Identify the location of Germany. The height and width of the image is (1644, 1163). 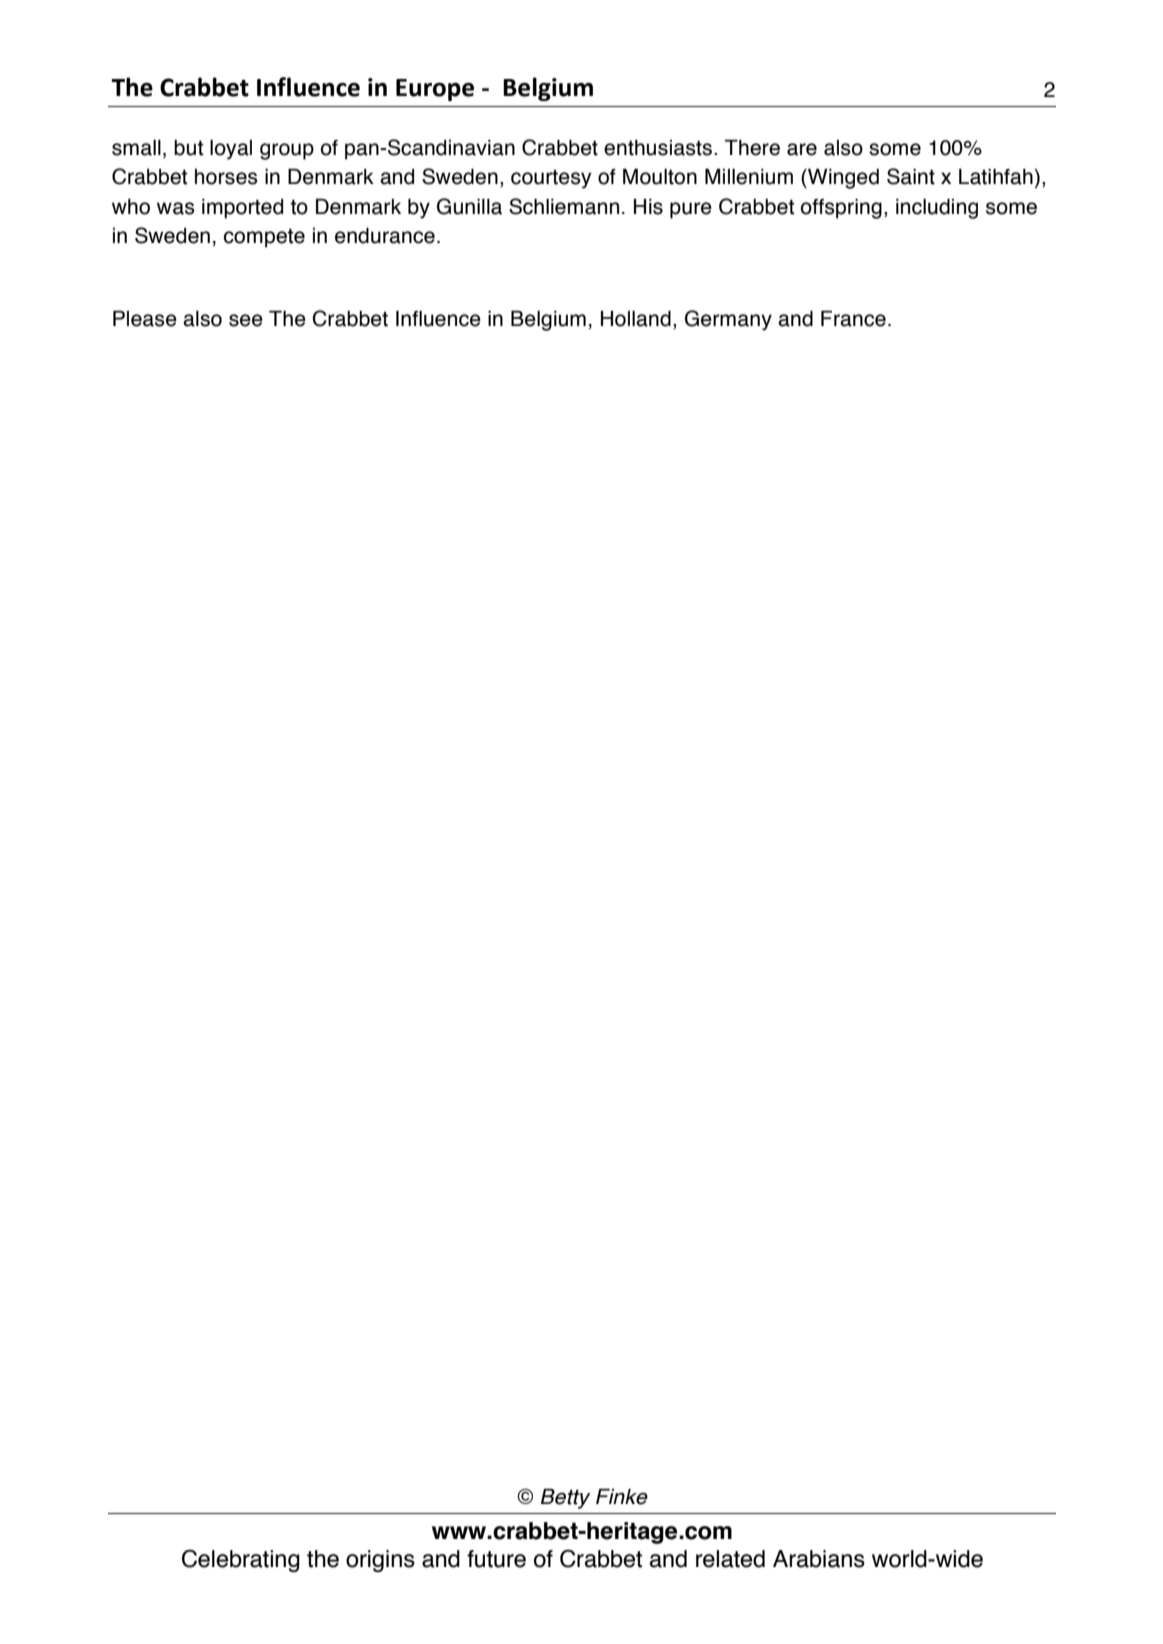
(728, 320).
